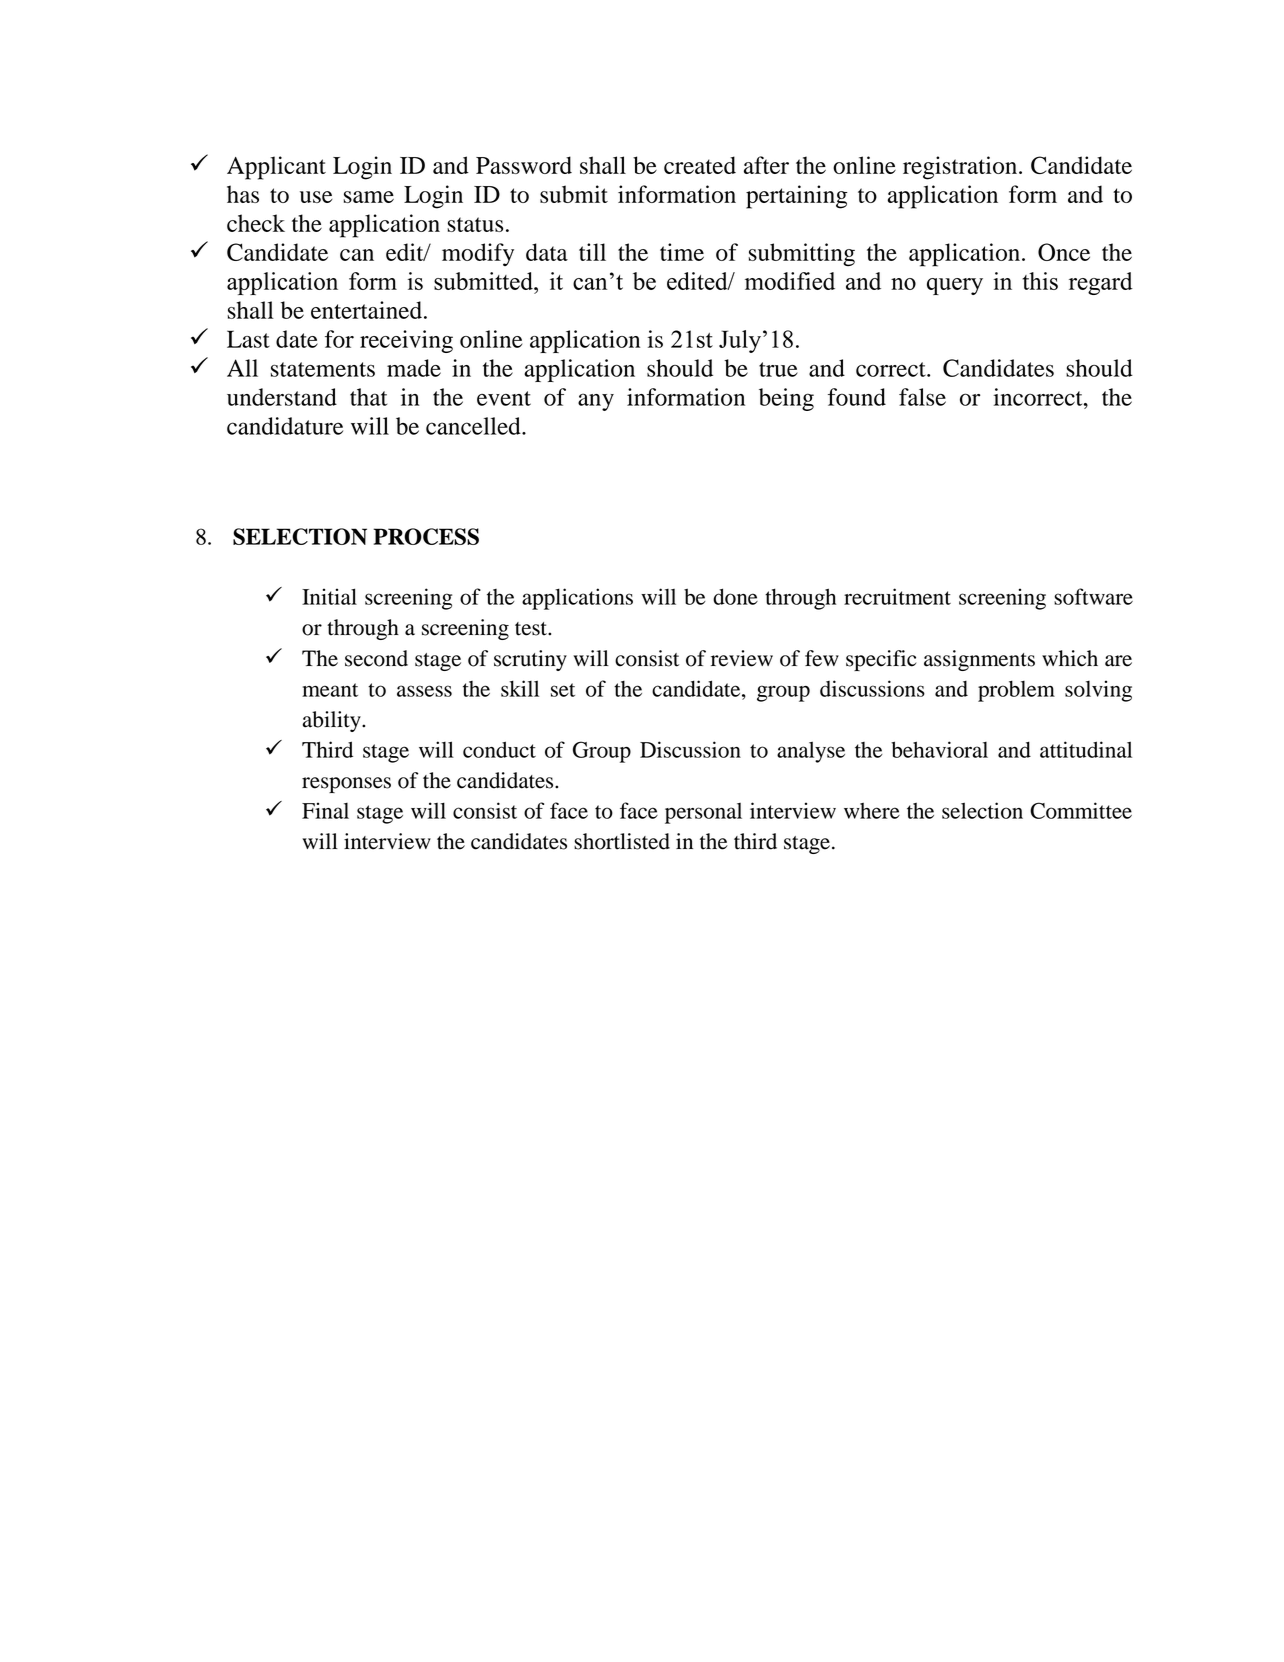 The width and height of the image is (1284, 1662). What do you see at coordinates (703, 813) in the image?
I see `personal` at bounding box center [703, 813].
